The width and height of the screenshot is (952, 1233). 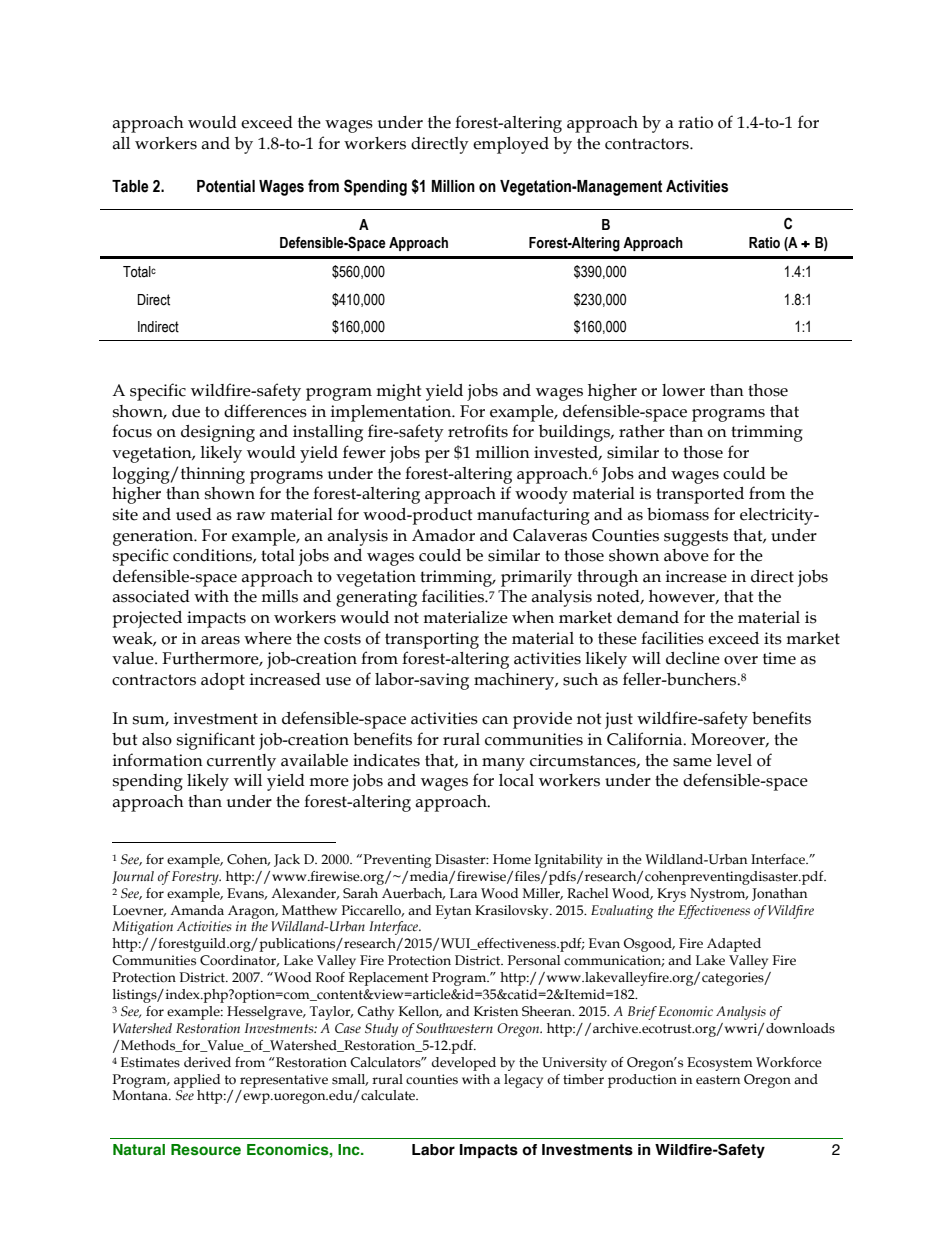 I want to click on employed, so click(x=511, y=145).
